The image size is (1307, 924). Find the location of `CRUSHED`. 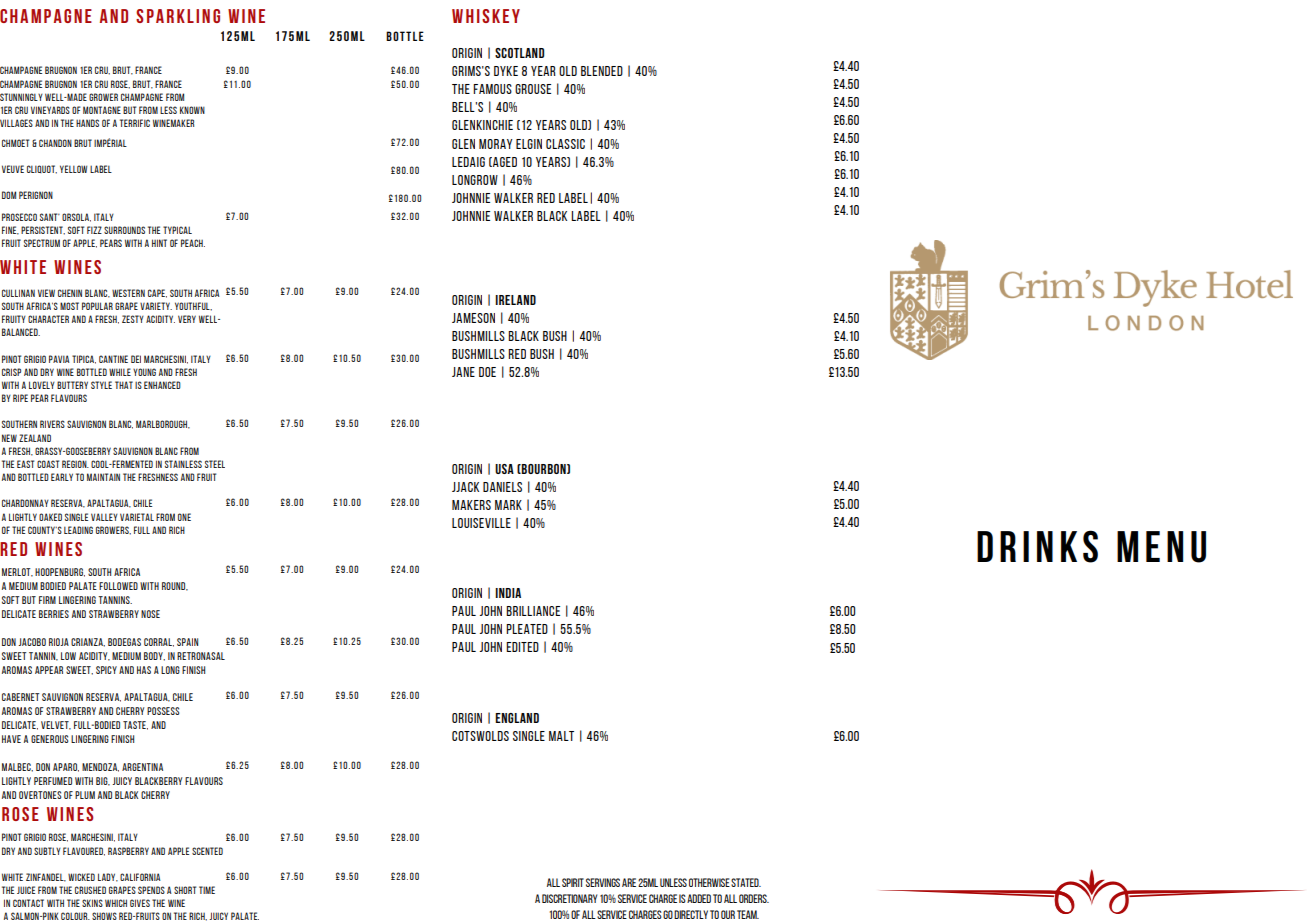

CRUSHED is located at coordinates (90, 890).
